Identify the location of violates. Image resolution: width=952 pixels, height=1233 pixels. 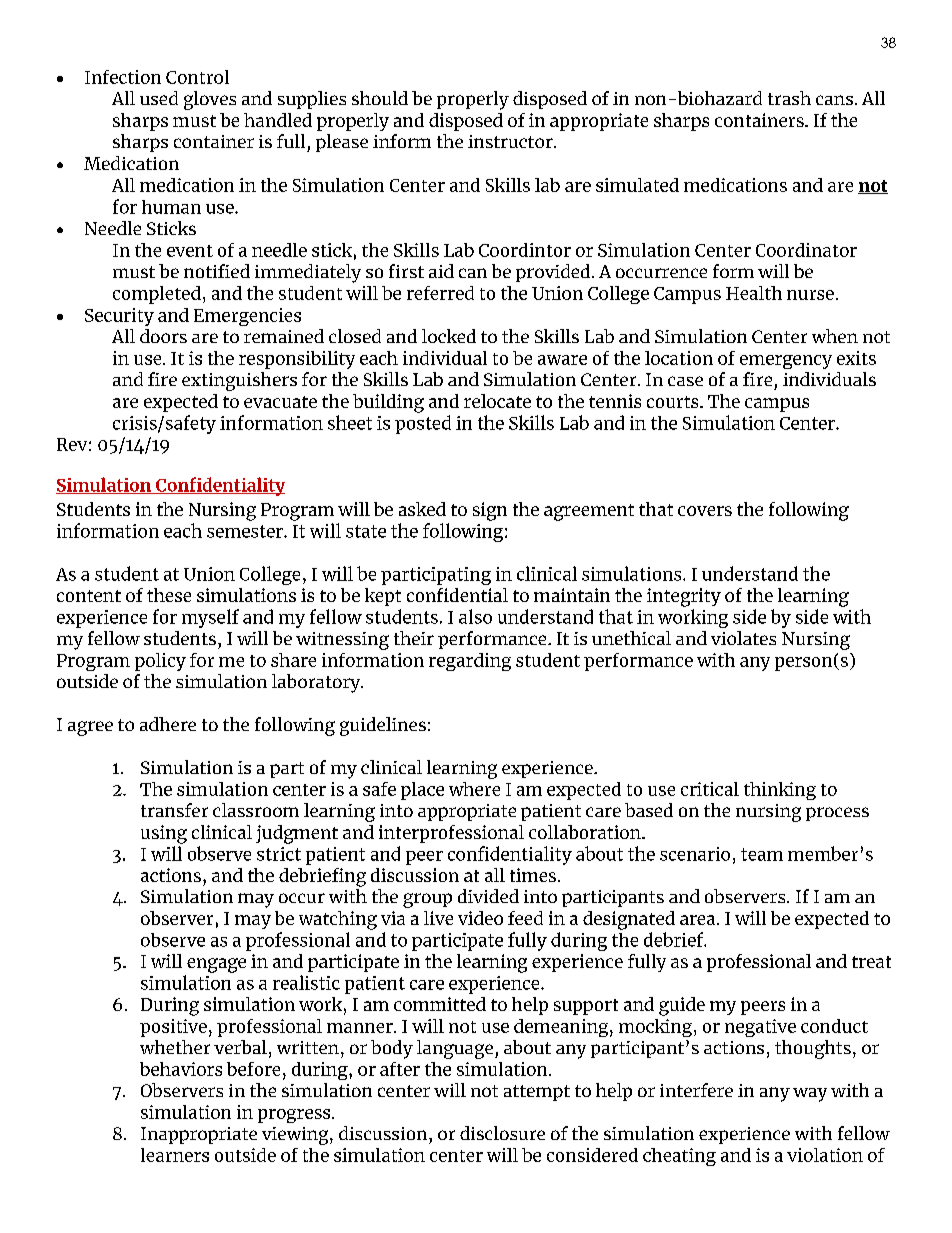
(743, 638).
